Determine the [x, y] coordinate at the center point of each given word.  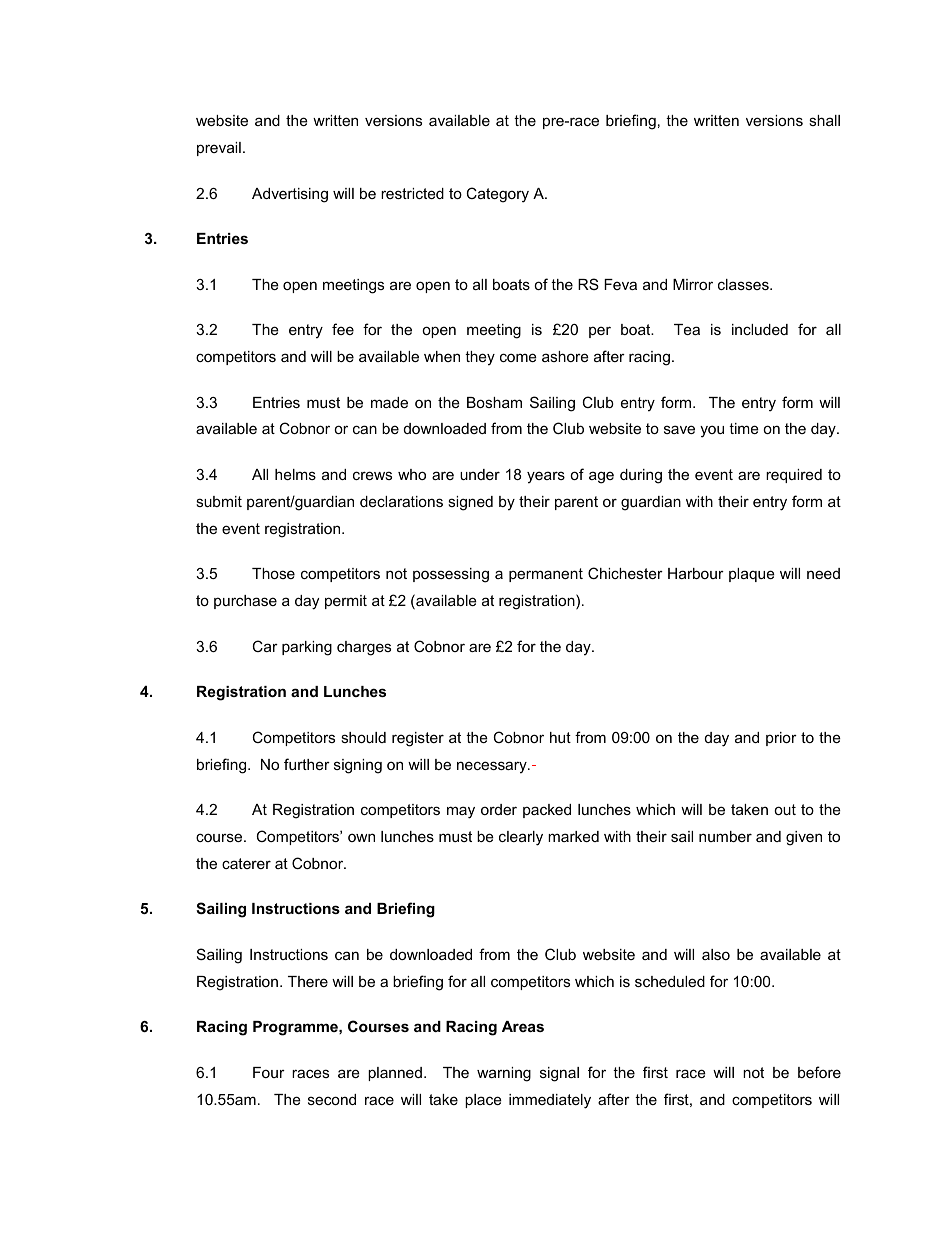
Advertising [290, 195]
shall [824, 120]
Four [269, 1072]
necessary [493, 767]
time [744, 428]
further [307, 764]
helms [295, 474]
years [546, 477]
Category [497, 195]
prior [781, 739]
